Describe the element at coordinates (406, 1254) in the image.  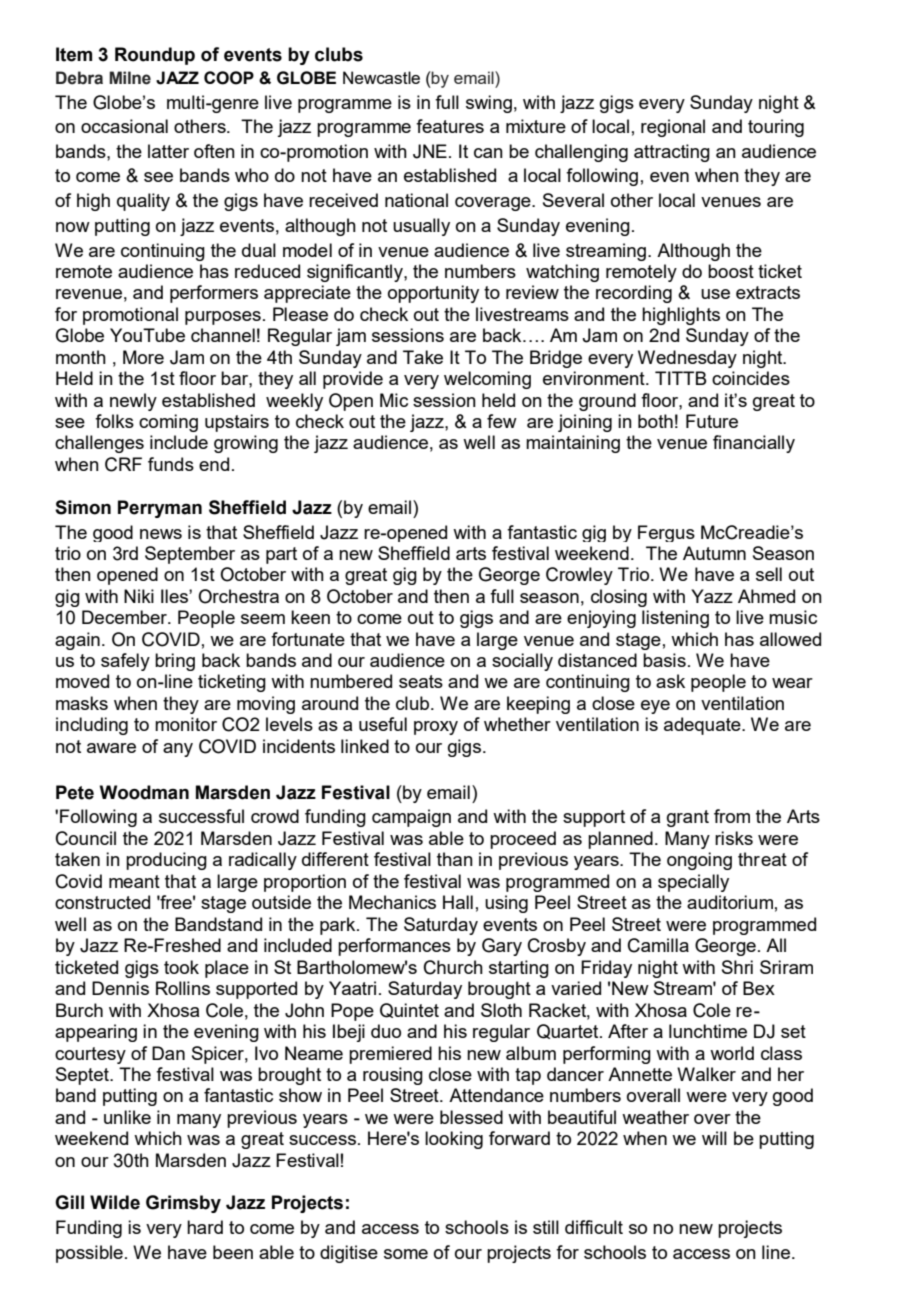
I see `some` at that location.
